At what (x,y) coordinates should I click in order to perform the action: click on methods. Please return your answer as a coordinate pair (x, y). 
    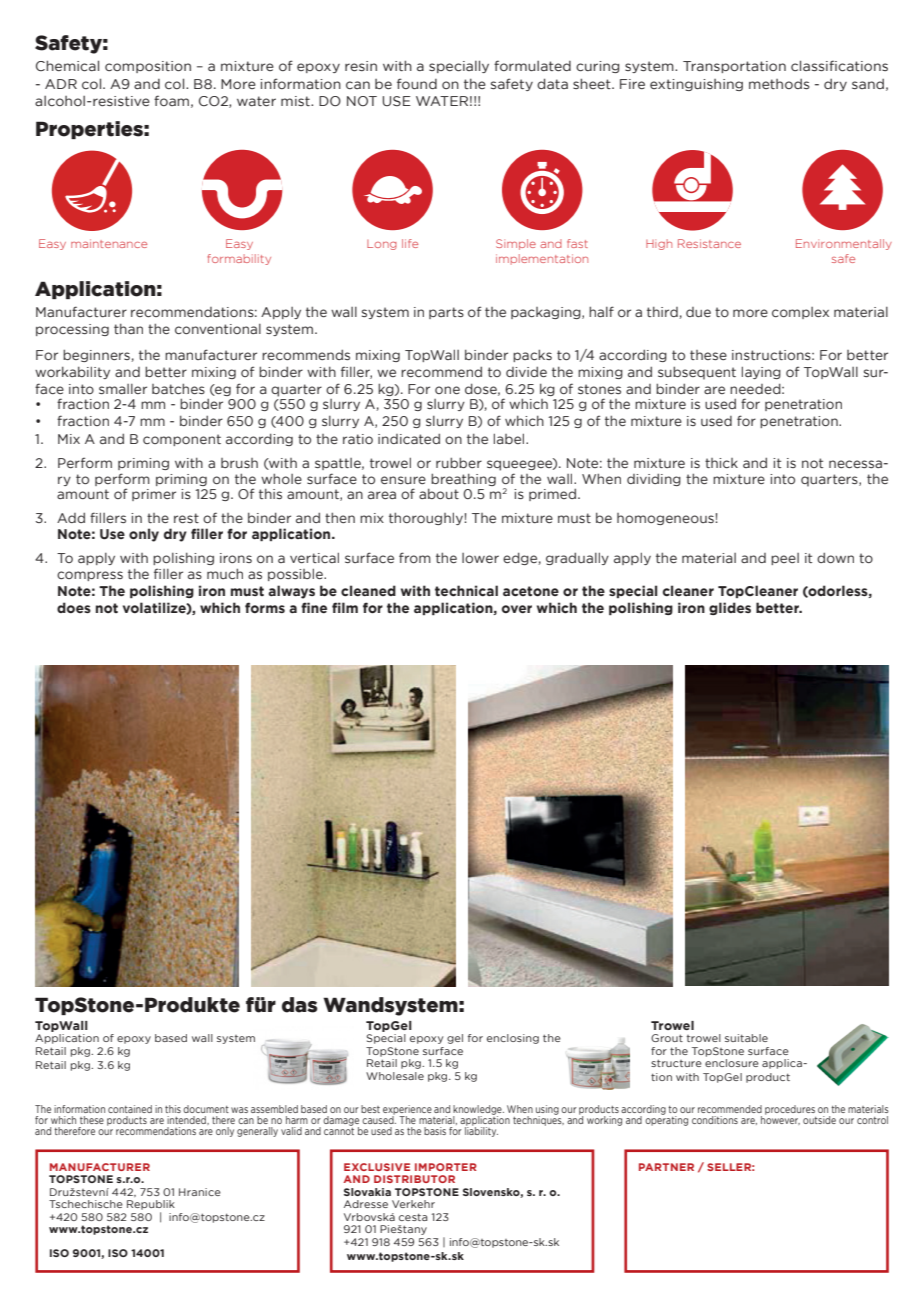
    Looking at the image, I should click on (779, 84).
